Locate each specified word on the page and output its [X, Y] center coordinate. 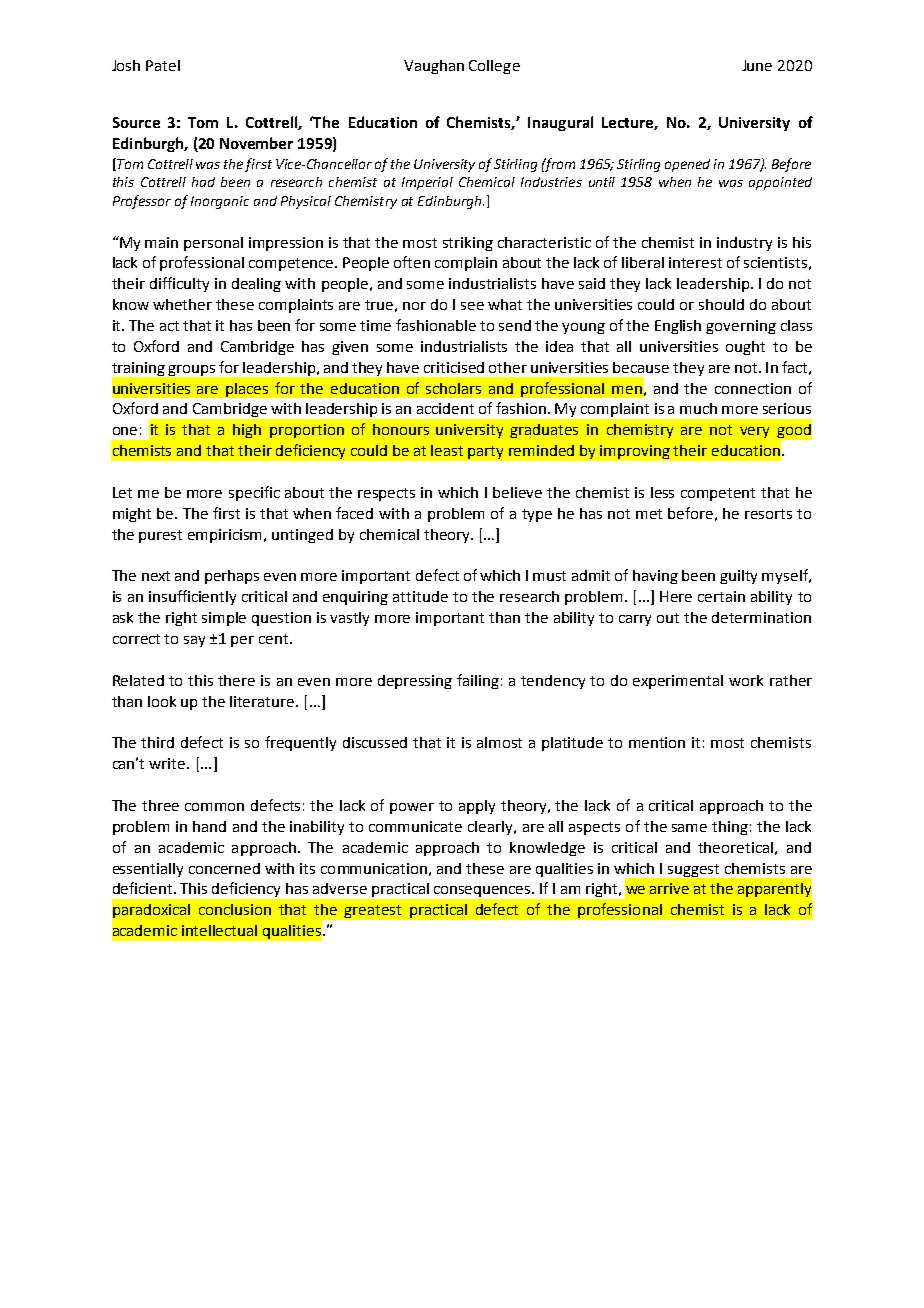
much [698, 408]
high [247, 431]
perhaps [232, 577]
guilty [738, 577]
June [757, 65]
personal [213, 244]
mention [657, 742]
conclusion [235, 909]
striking [468, 244]
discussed [375, 742]
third [157, 742]
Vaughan [434, 67]
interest [695, 262]
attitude [420, 596]
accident [445, 408]
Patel [163, 65]
